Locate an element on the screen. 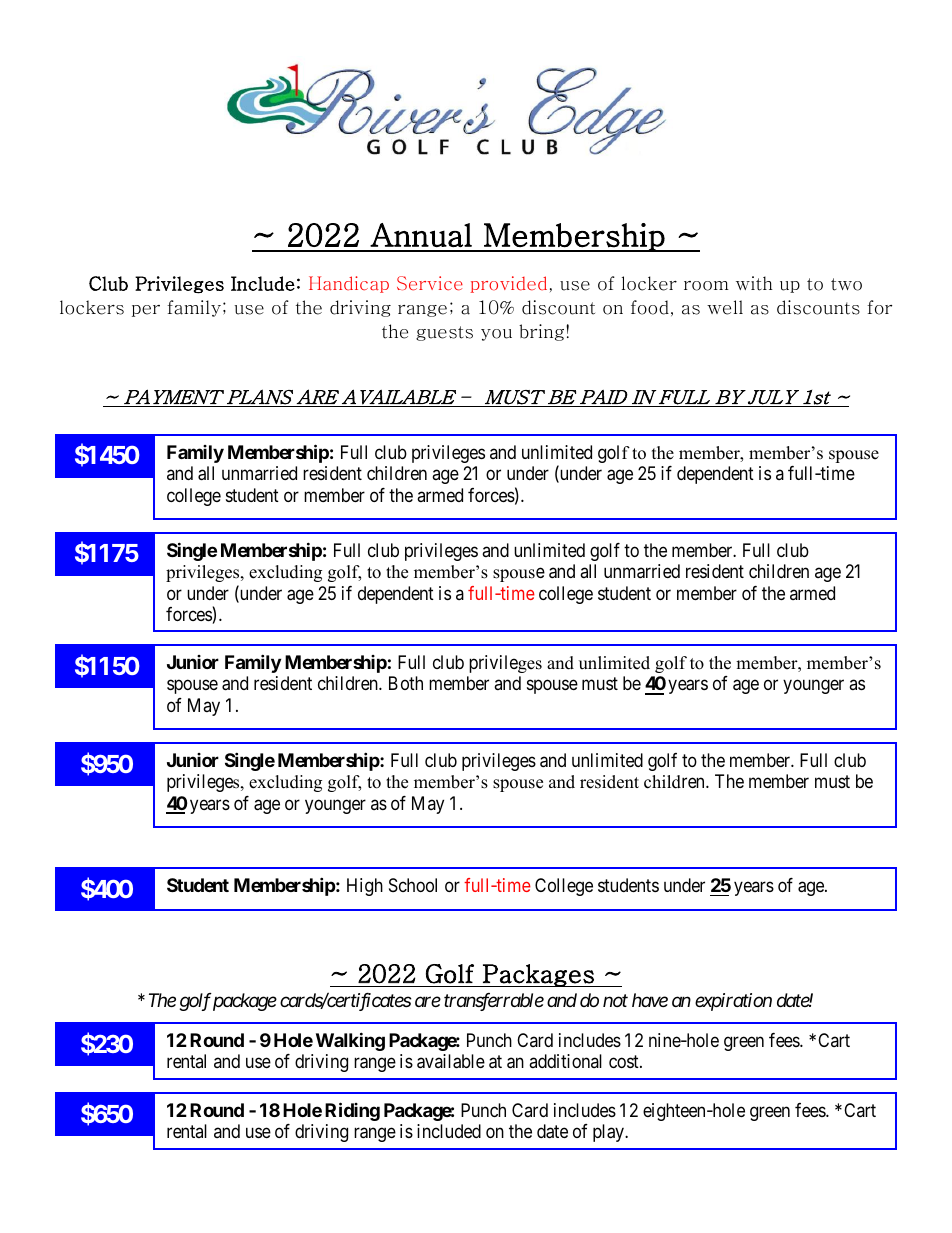 This screenshot has height=1233, width=952. cost is located at coordinates (625, 1061).
